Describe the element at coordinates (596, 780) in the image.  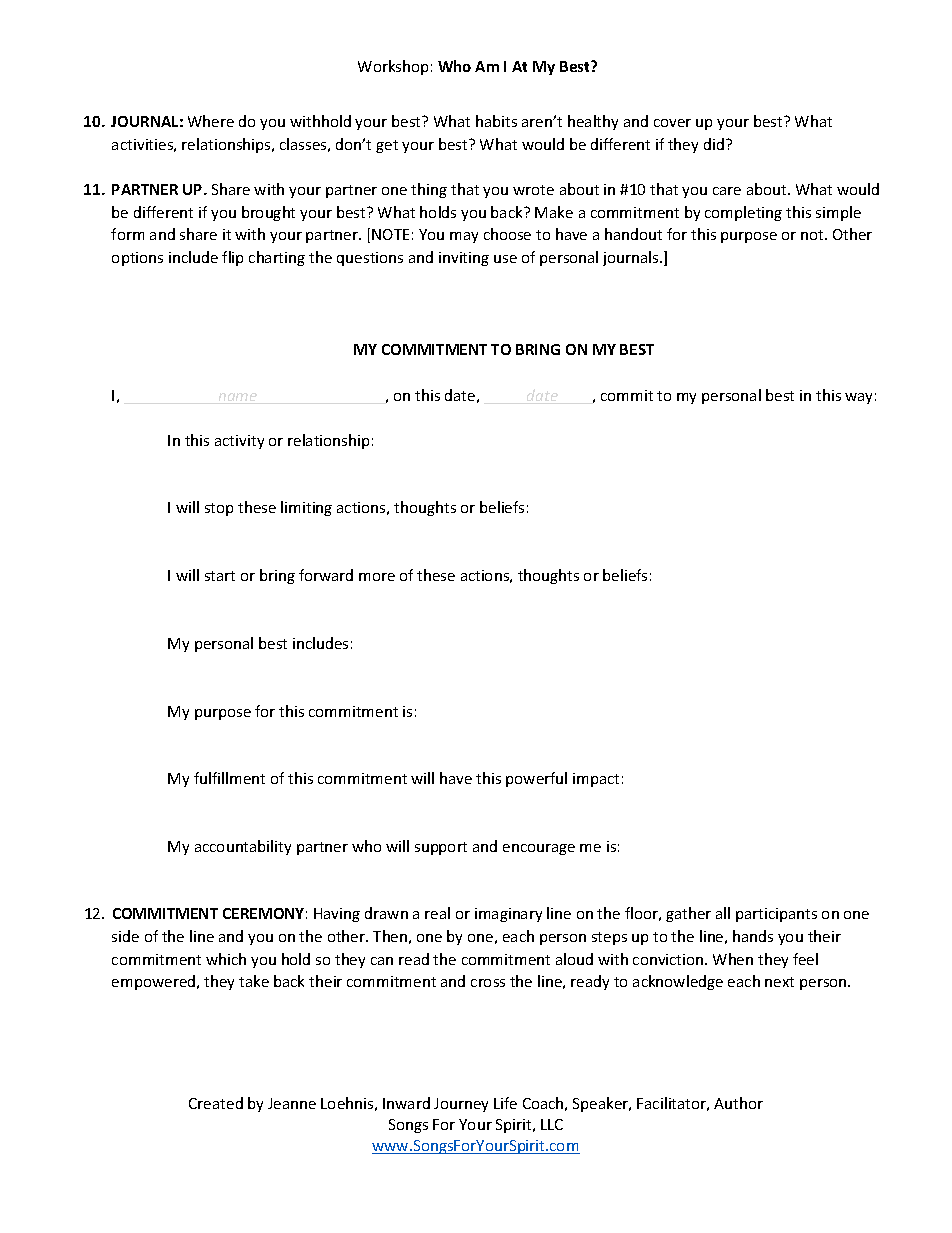
I see `impact` at that location.
